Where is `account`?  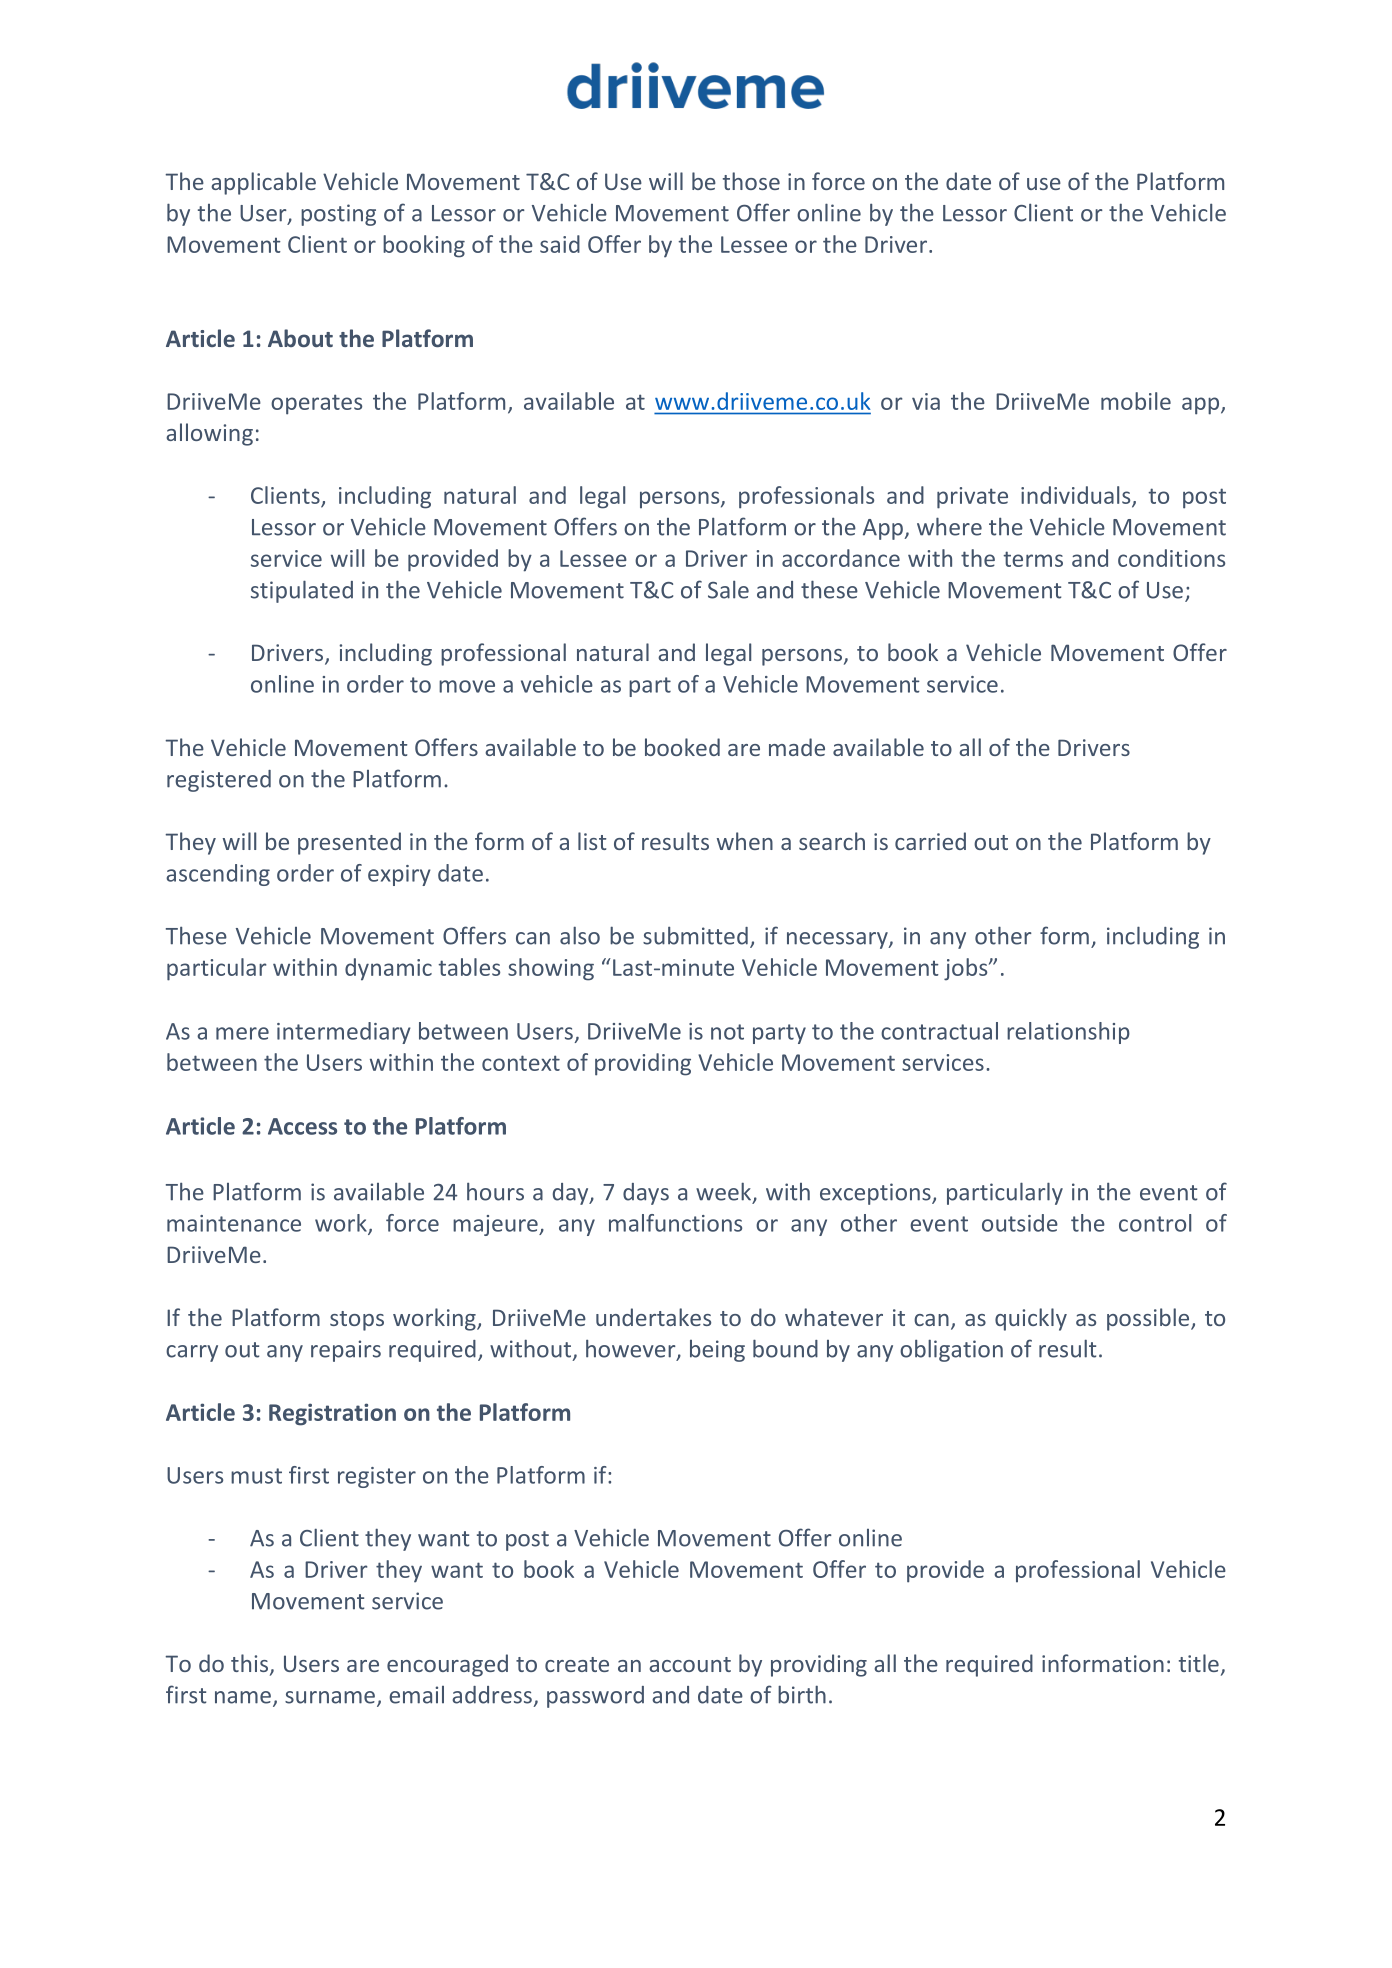 account is located at coordinates (690, 1664).
